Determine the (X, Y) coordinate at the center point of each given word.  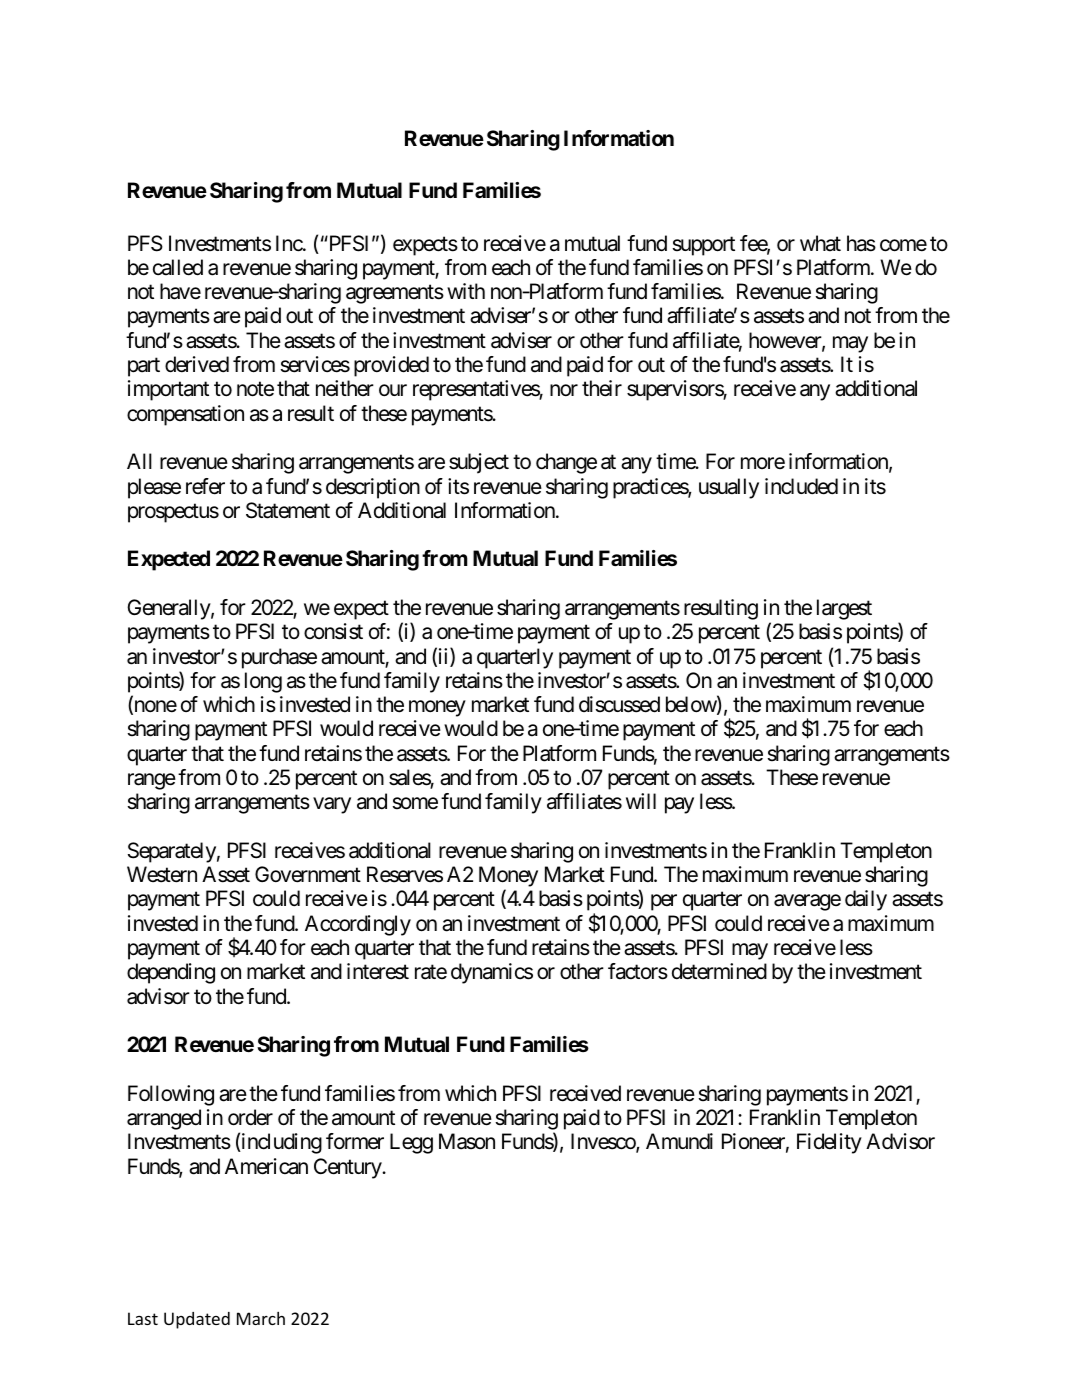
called (178, 267)
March (261, 1318)
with (466, 291)
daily (866, 900)
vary (332, 806)
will (641, 801)
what (820, 243)
